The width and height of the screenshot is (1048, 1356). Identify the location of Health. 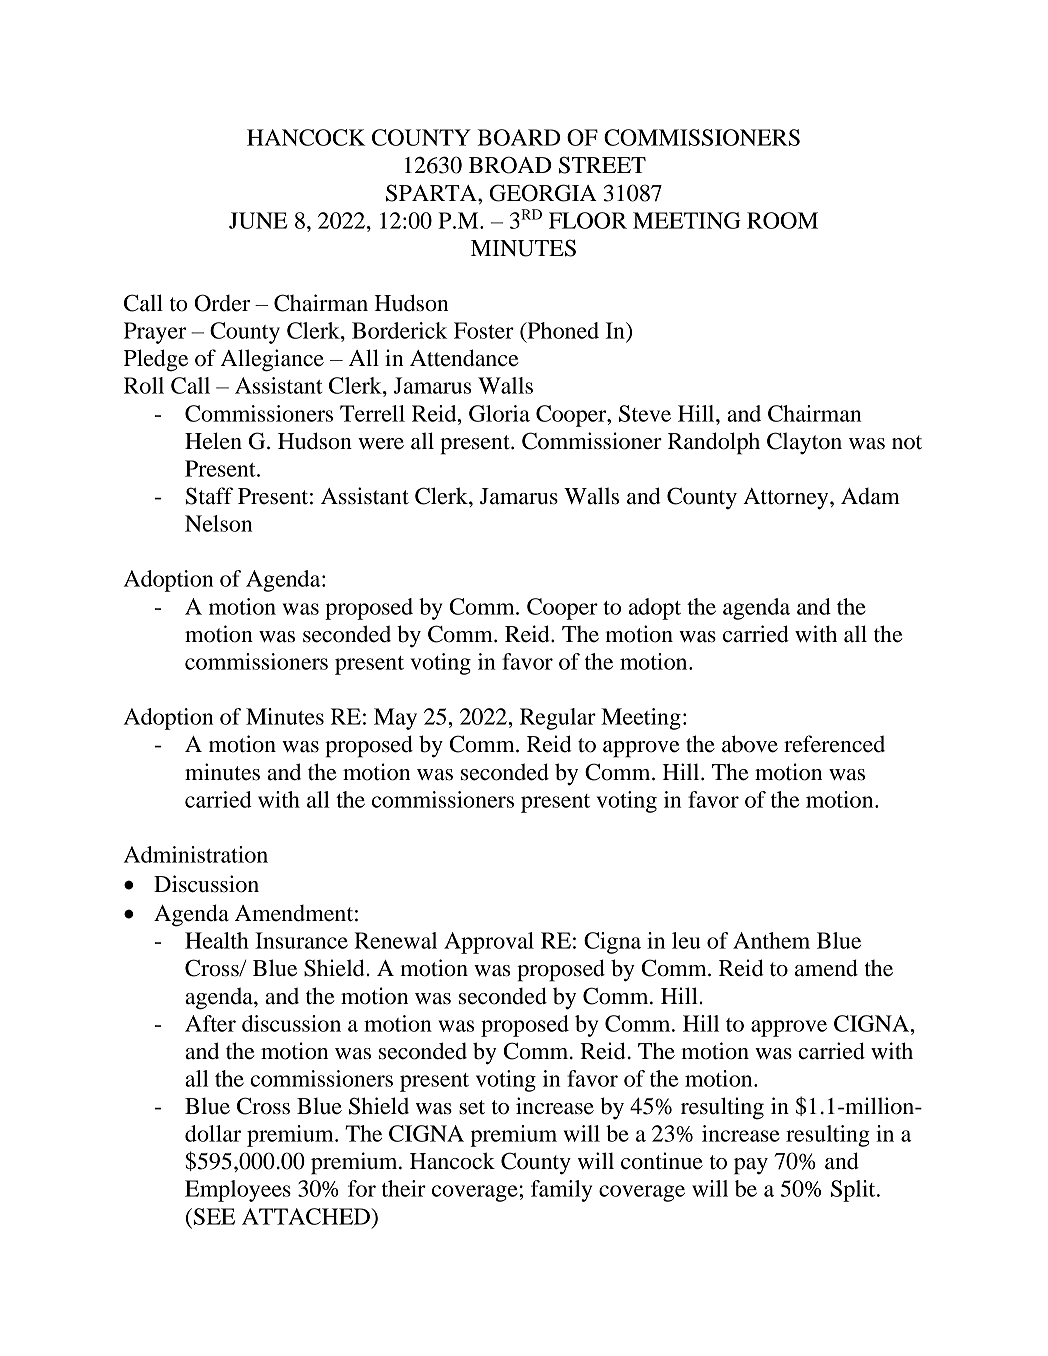
(217, 940).
